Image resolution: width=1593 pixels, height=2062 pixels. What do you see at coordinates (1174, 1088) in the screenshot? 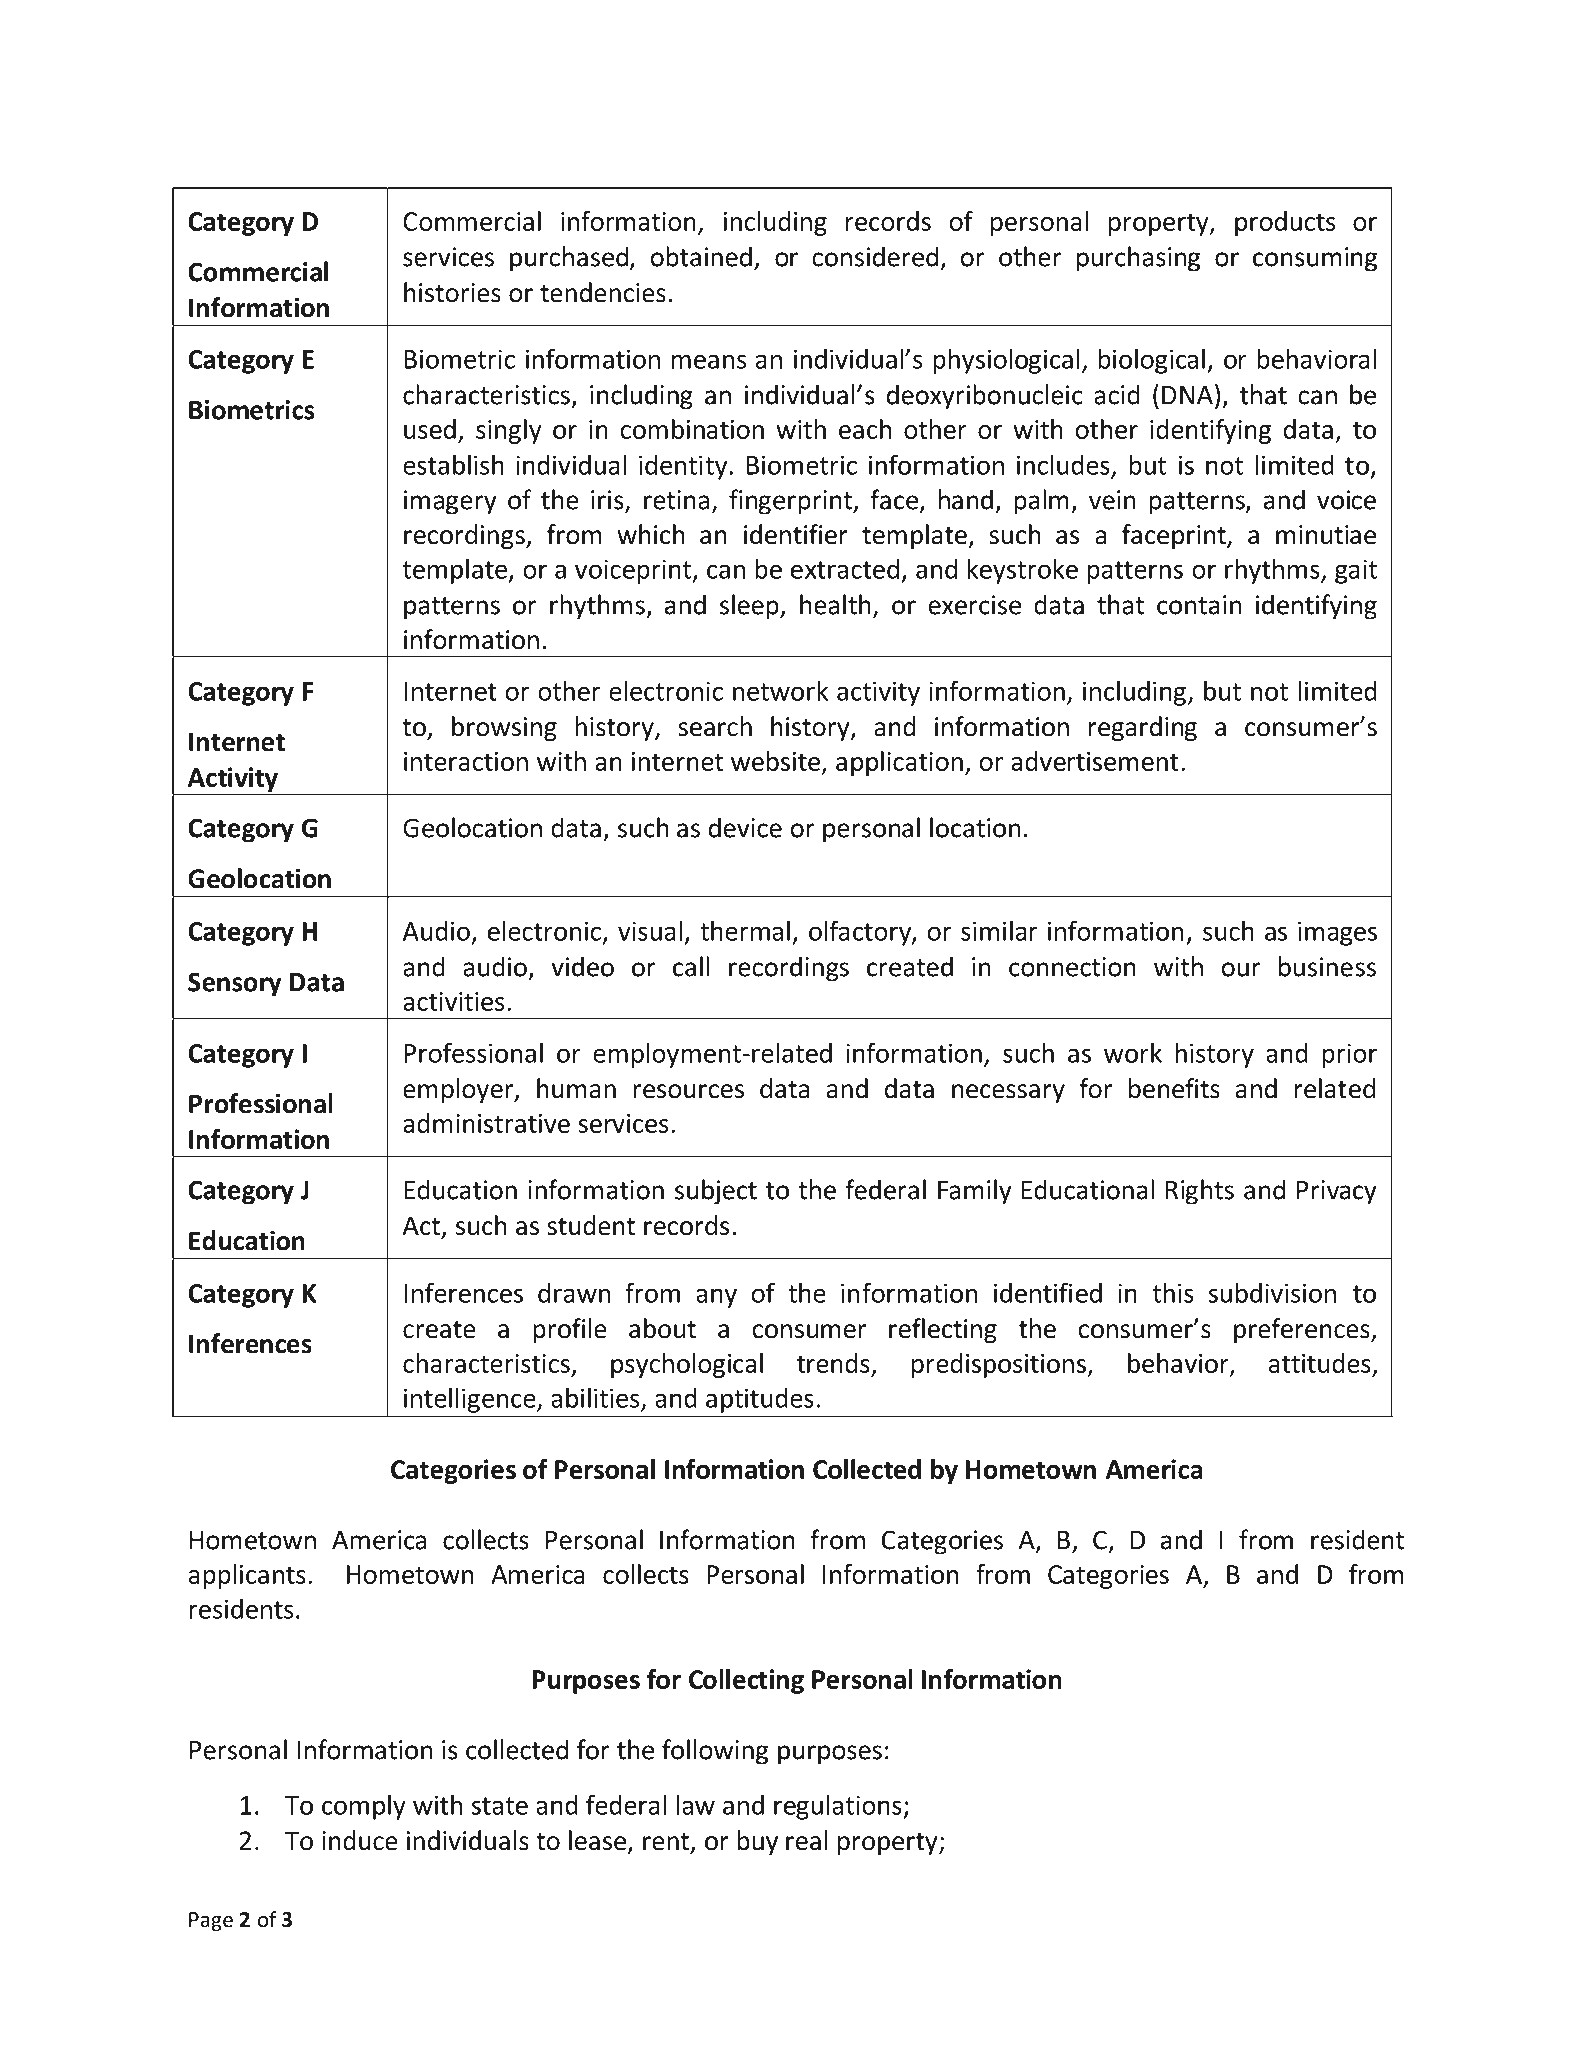
I see `benefits` at bounding box center [1174, 1088].
